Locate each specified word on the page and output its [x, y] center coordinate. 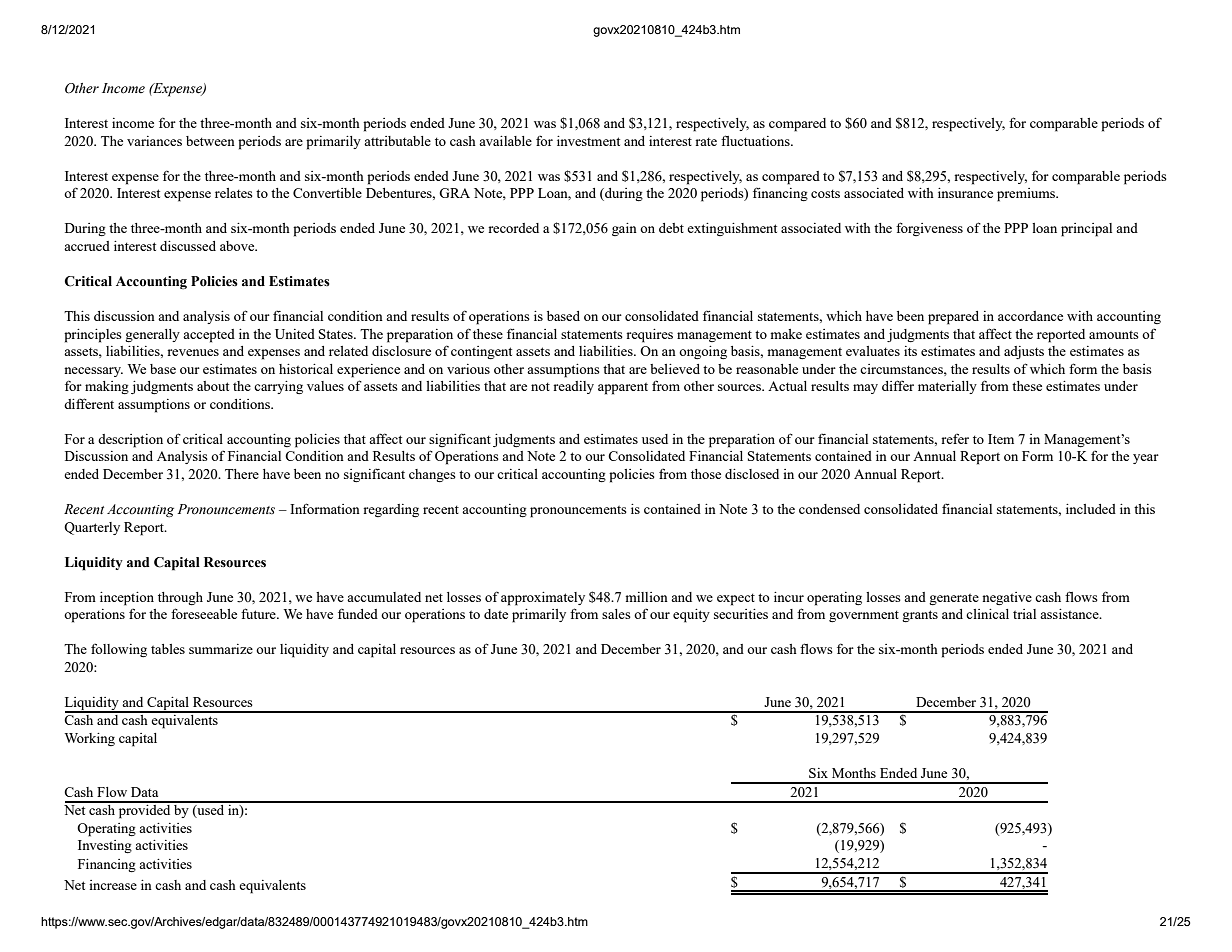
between [210, 141]
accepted [209, 336]
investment [588, 141]
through [180, 598]
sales [616, 614]
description [130, 441]
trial [1024, 614]
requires [649, 336]
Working [90, 739]
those [706, 474]
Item [1001, 439]
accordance [1030, 316]
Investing [105, 846]
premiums [1027, 195]
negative [1007, 598]
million [646, 597]
